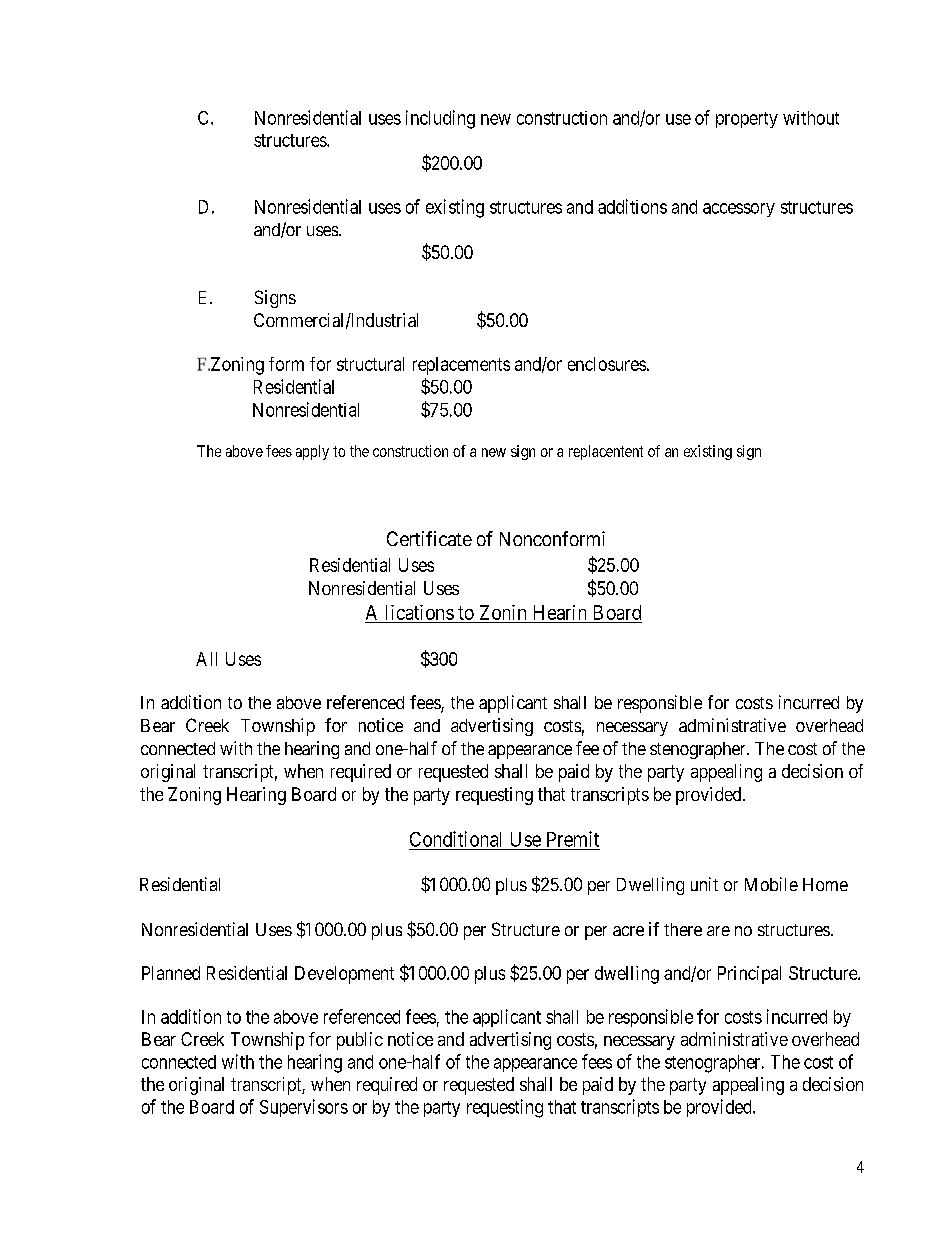  I want to click on Mobile, so click(771, 884).
